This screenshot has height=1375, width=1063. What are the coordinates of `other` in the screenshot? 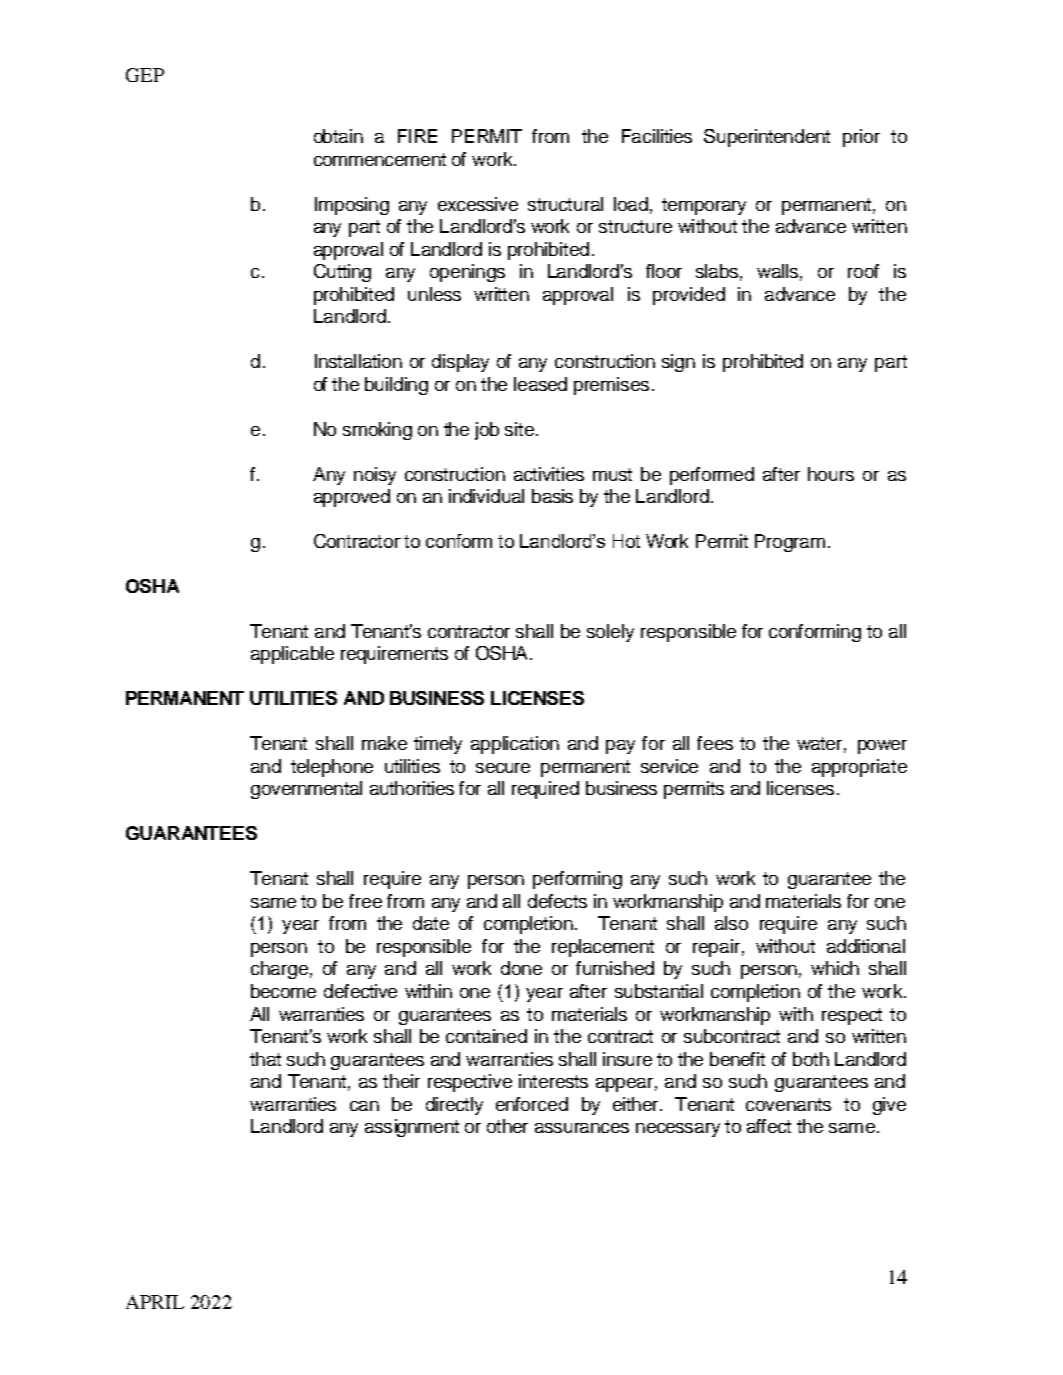 It's located at (507, 1126).
